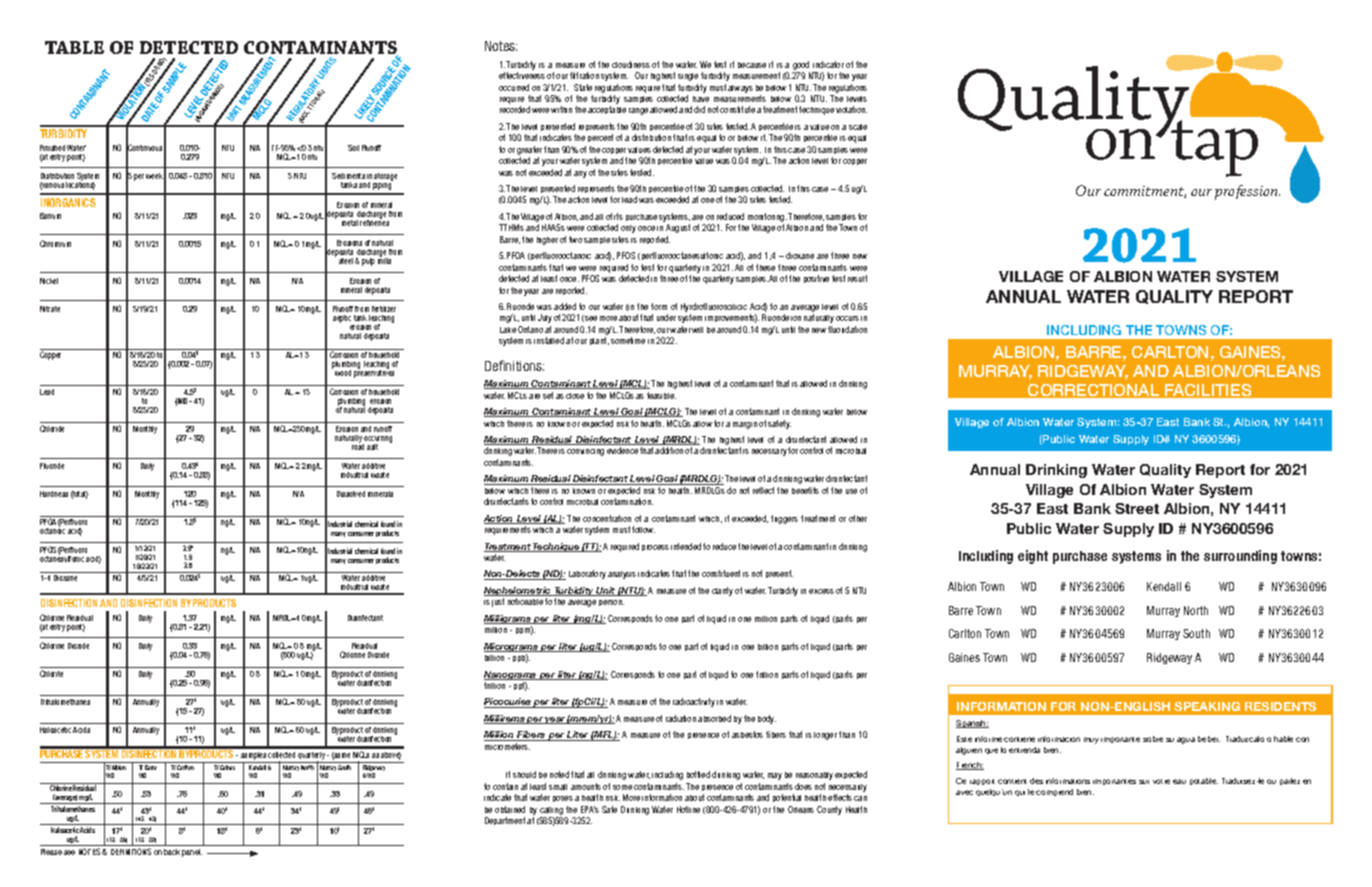  I want to click on votre, so click(1161, 781).
